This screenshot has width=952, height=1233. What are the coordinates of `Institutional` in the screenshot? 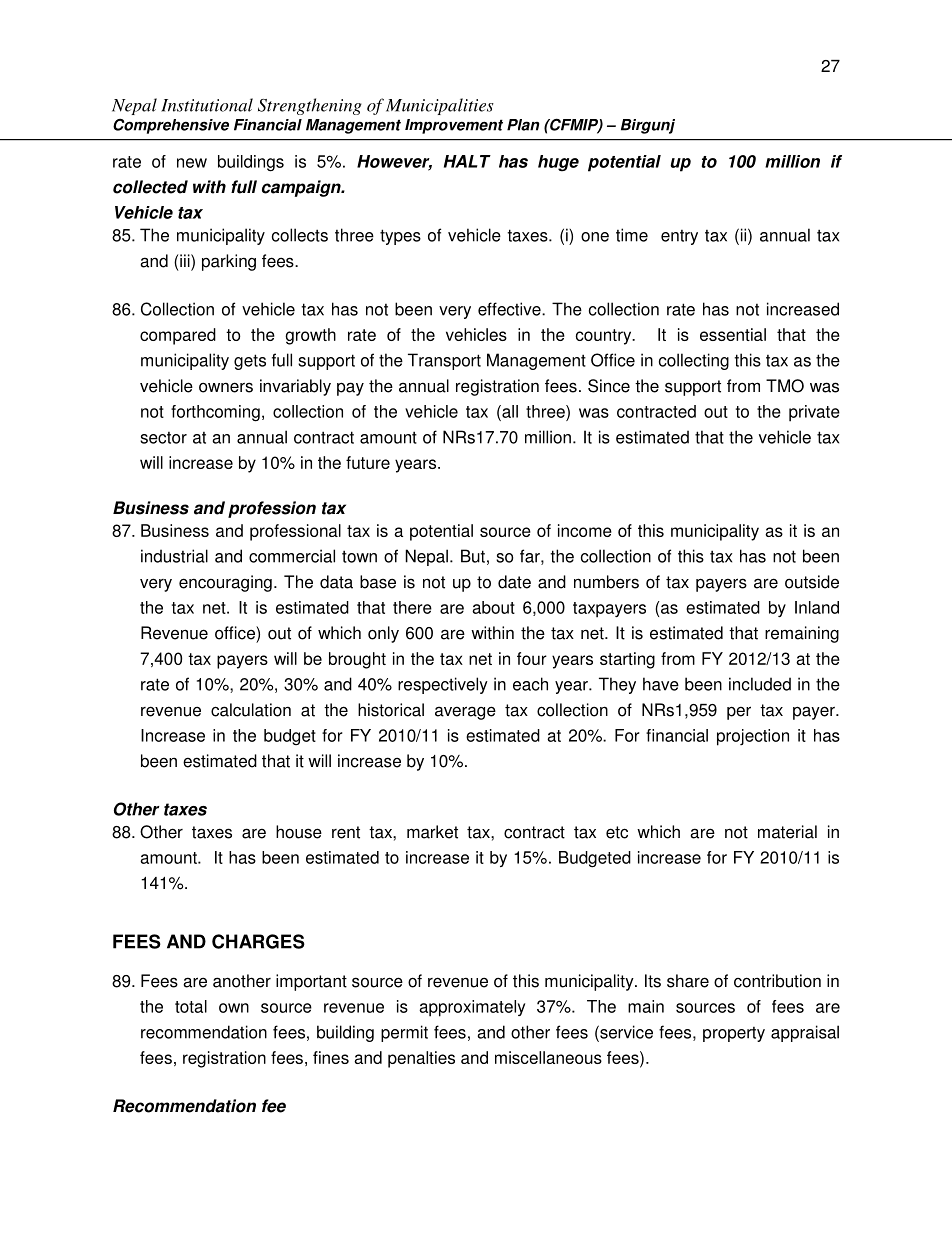 It's located at (207, 105).
